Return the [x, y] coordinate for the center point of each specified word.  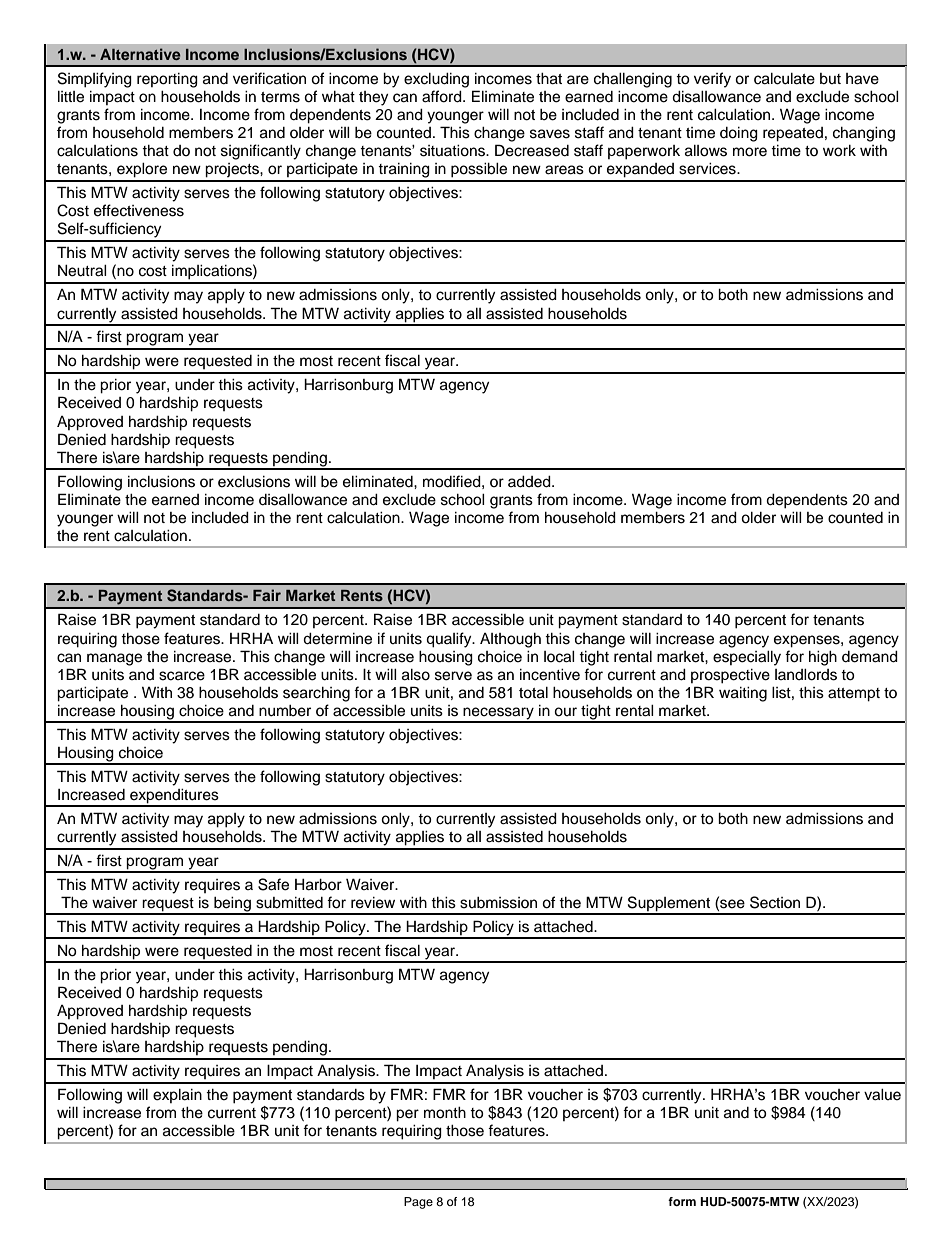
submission [498, 903]
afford [443, 96]
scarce [182, 676]
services [708, 169]
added [530, 482]
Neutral [82, 271]
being [232, 905]
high [823, 658]
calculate [784, 79]
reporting [167, 80]
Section [775, 902]
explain [177, 1096]
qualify [450, 640]
